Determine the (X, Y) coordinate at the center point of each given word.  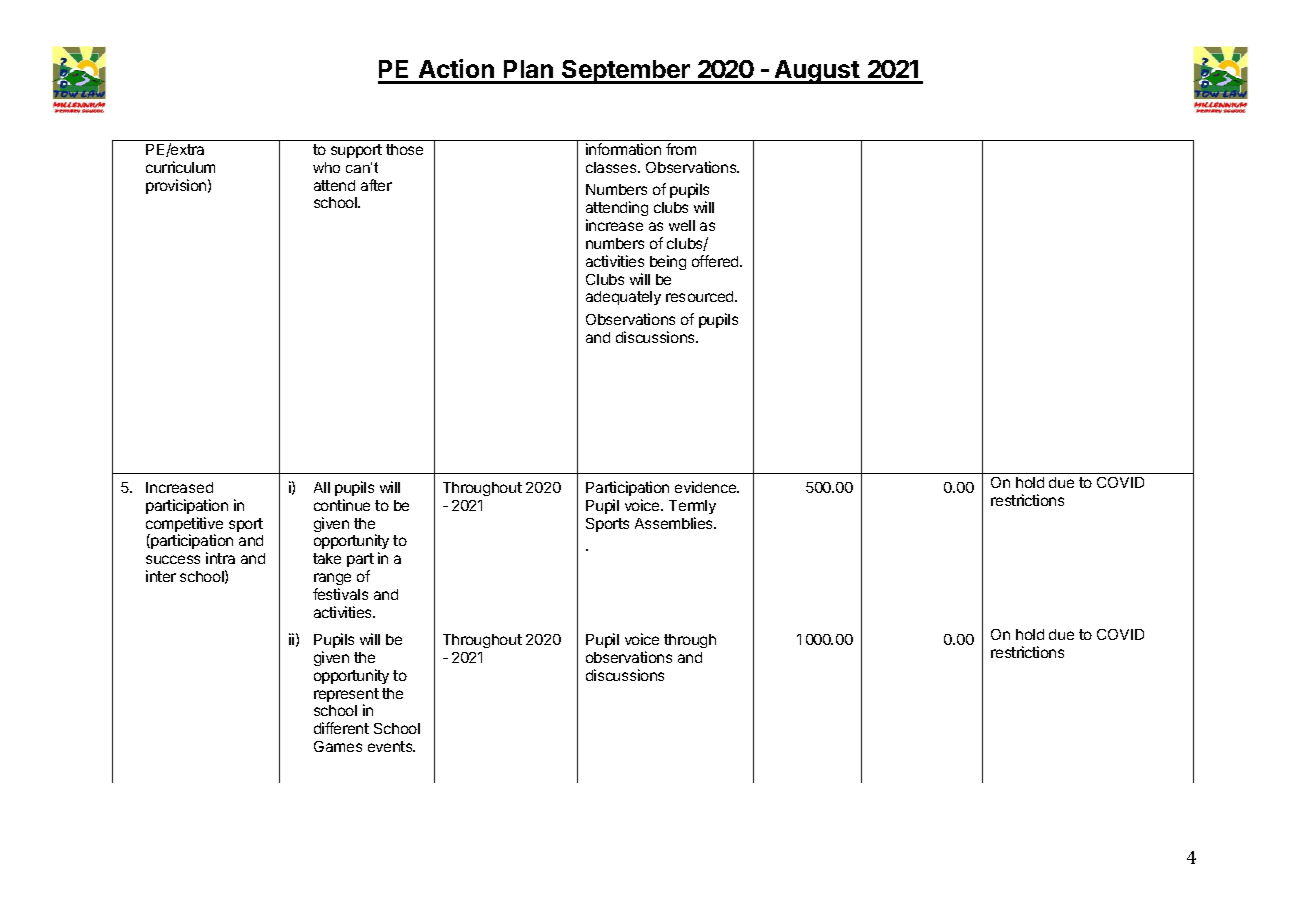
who (326, 167)
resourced (701, 296)
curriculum (180, 167)
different (341, 728)
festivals (340, 594)
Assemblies (675, 523)
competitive (184, 526)
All (322, 487)
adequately (623, 298)
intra (220, 558)
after (376, 185)
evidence (707, 487)
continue (342, 505)
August (817, 72)
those (404, 149)
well (682, 225)
